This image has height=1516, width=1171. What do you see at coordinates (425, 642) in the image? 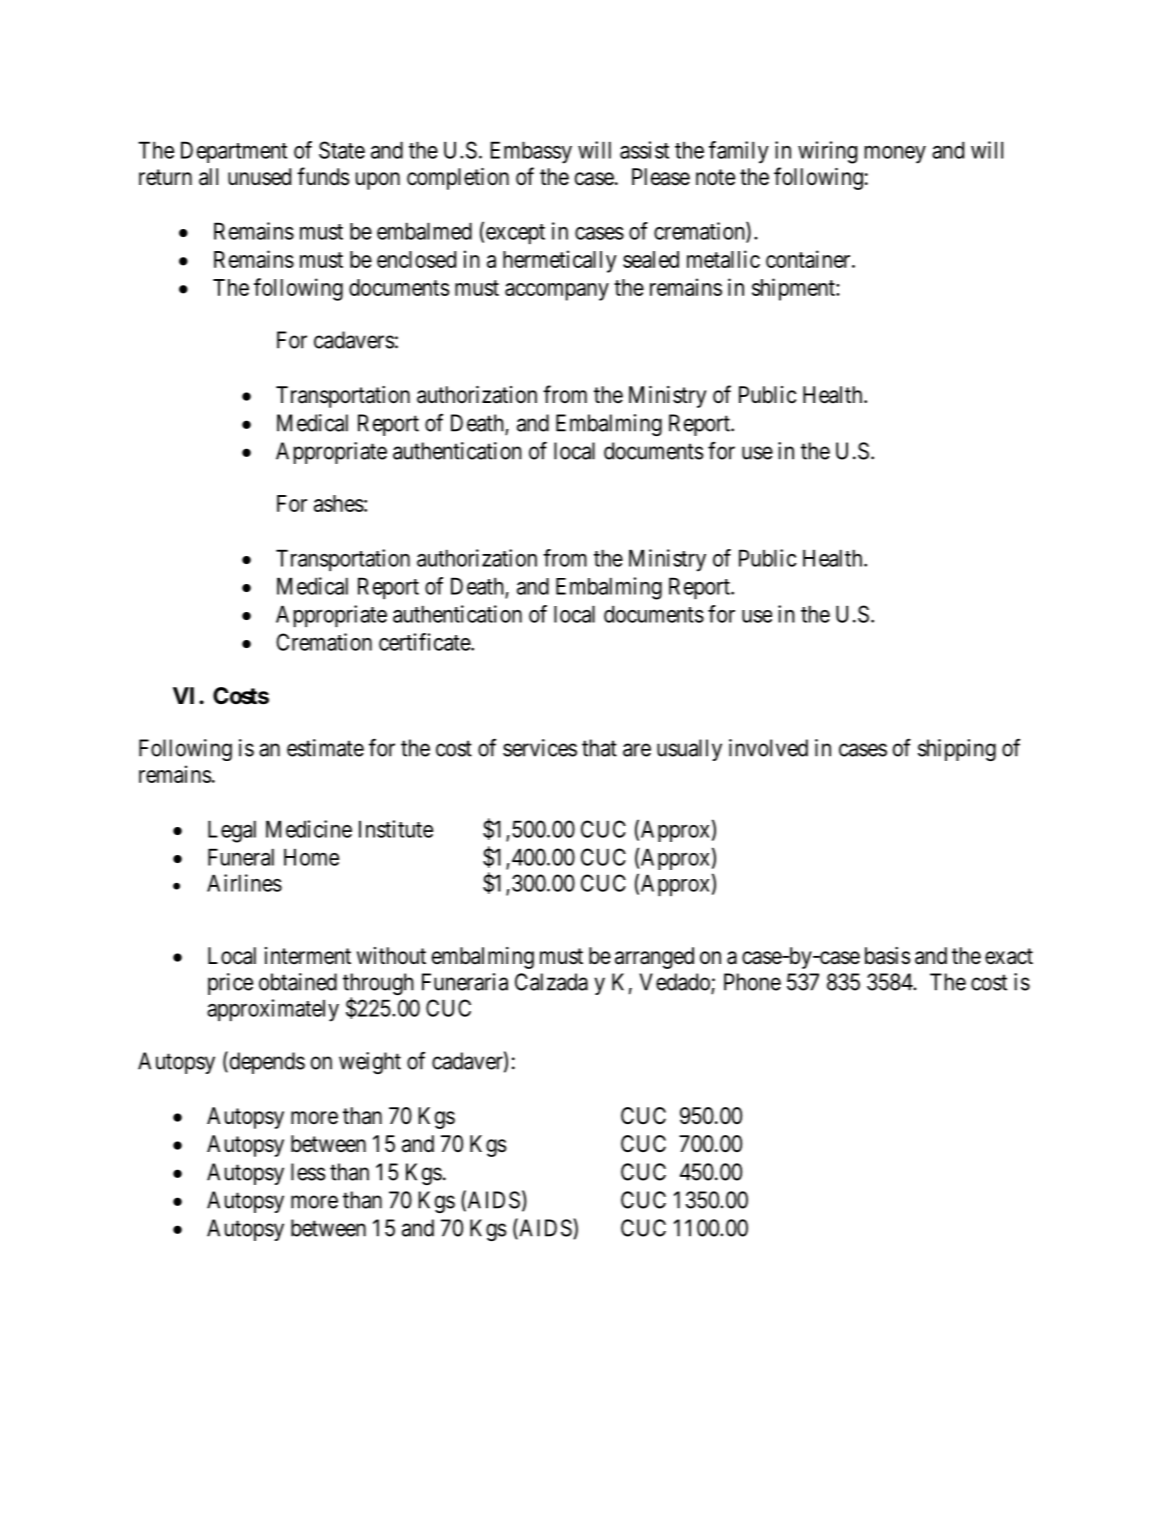
I see `certificate` at bounding box center [425, 642].
